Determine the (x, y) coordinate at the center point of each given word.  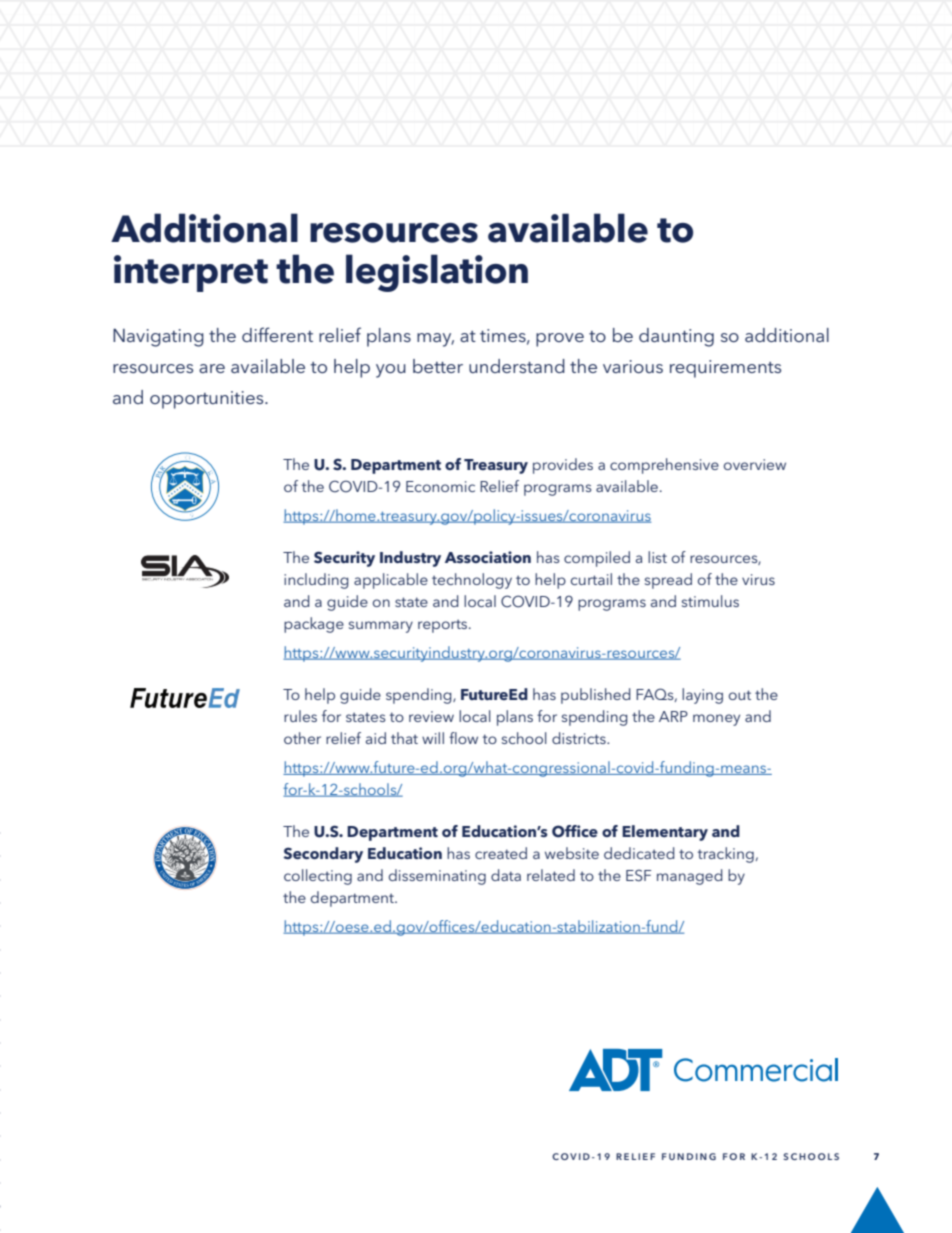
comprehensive (664, 466)
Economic (440, 486)
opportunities (208, 400)
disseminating (437, 877)
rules (300, 716)
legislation (437, 273)
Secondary (323, 855)
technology (472, 581)
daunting (676, 337)
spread (668, 581)
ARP (673, 716)
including (316, 581)
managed (690, 877)
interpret (191, 273)
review (431, 716)
